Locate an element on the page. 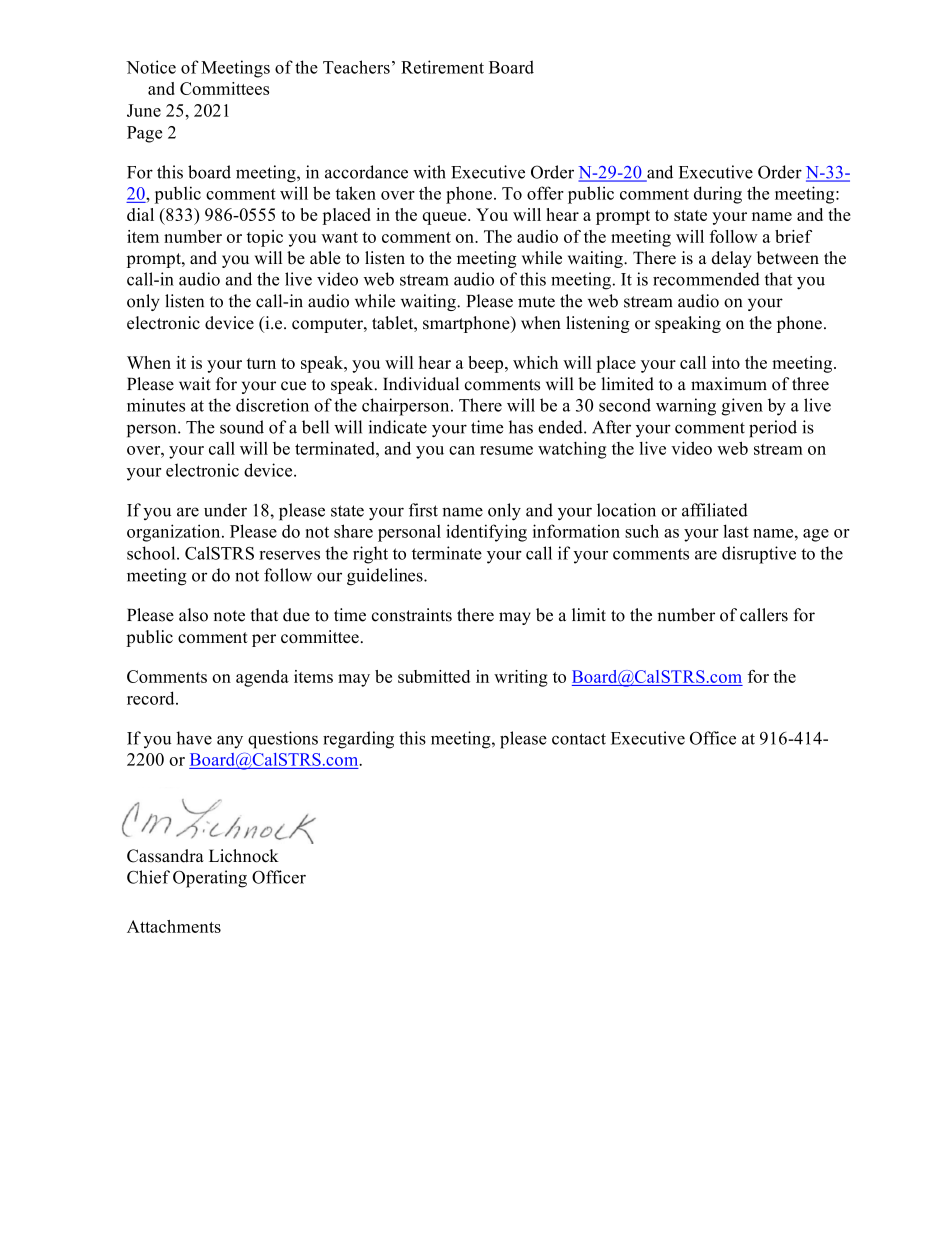 The height and width of the document is (1233, 952). mute is located at coordinates (536, 302).
